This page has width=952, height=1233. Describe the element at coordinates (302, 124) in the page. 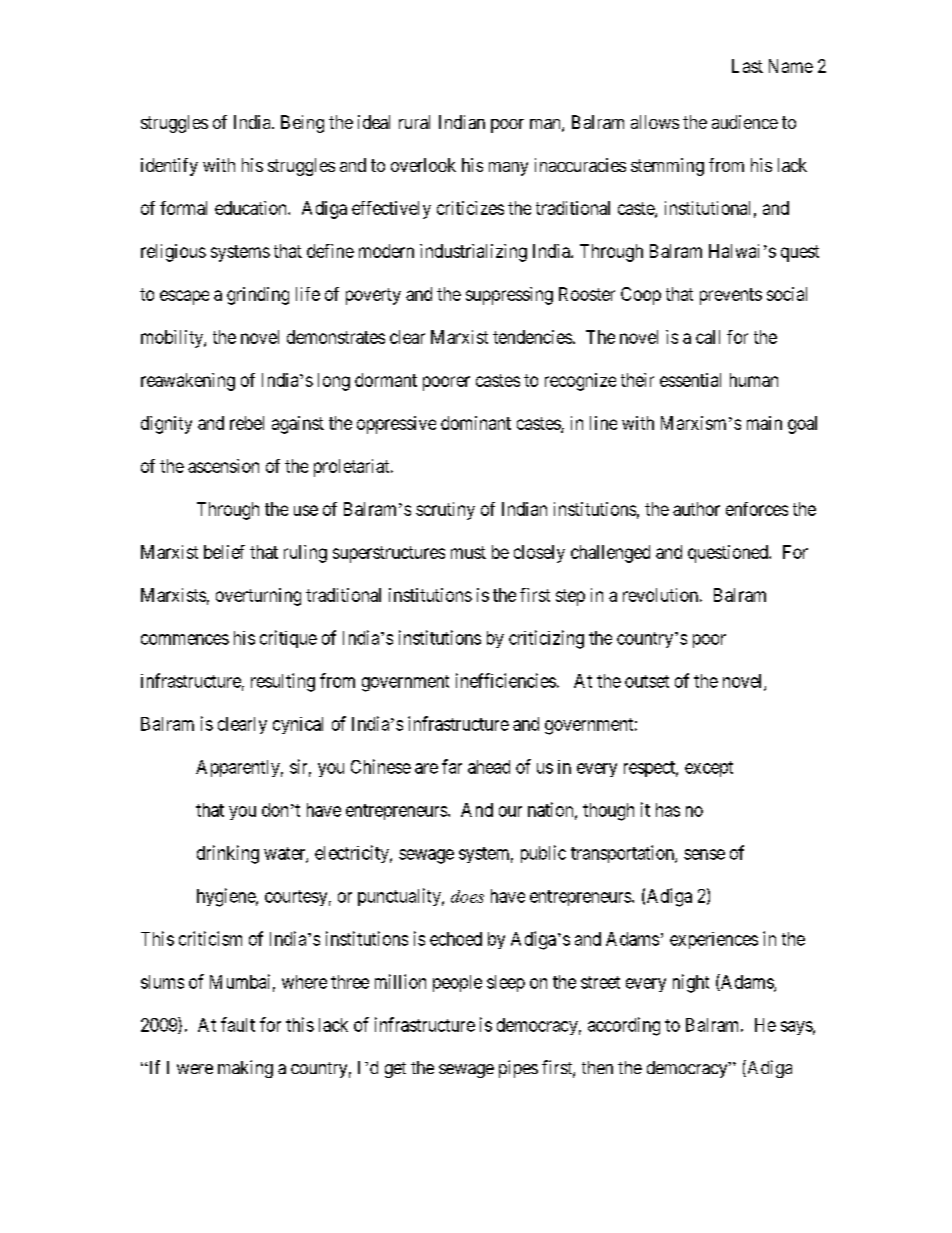

I see `Being` at that location.
